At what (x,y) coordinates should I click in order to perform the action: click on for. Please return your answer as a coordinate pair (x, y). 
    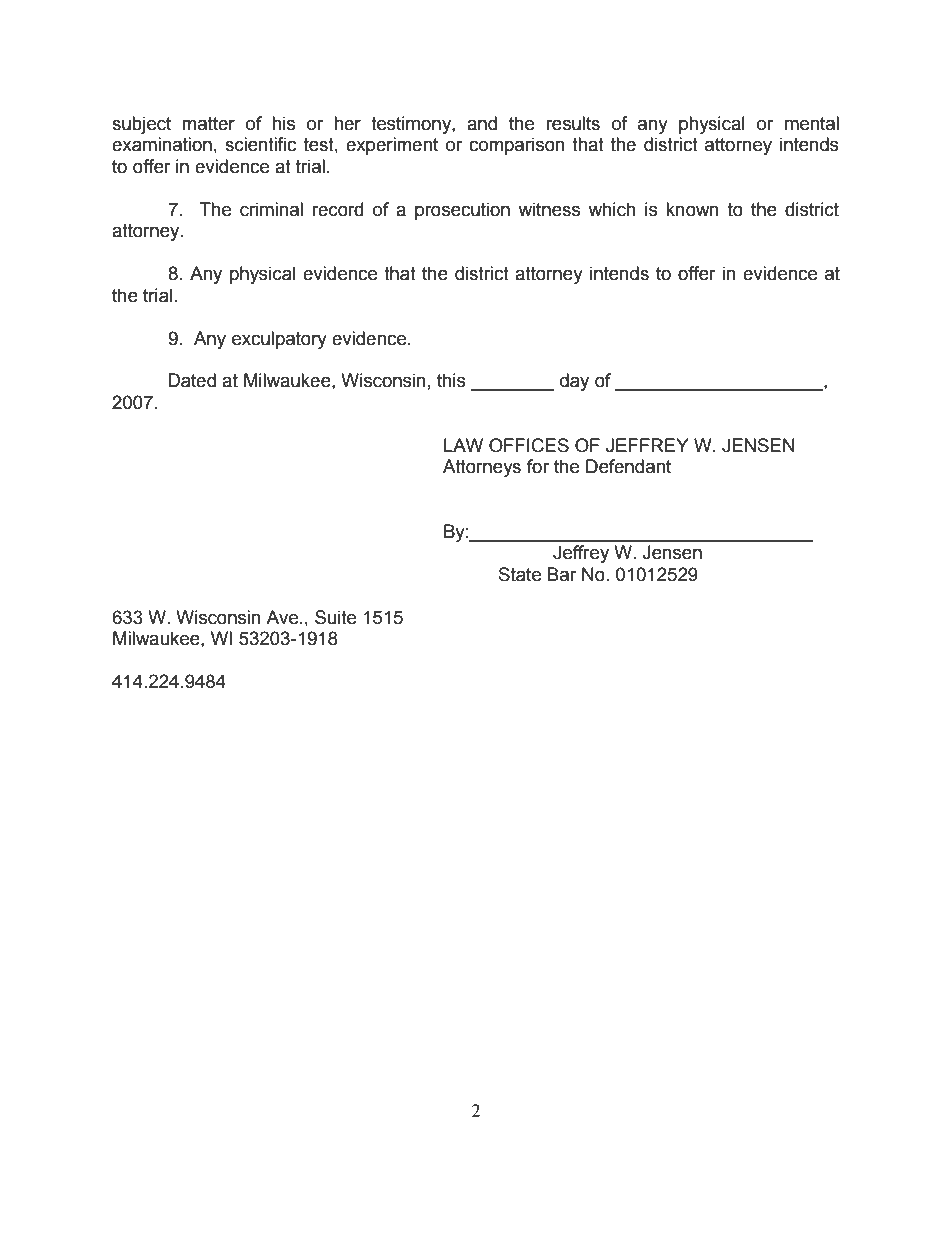
    Looking at the image, I should click on (538, 466).
